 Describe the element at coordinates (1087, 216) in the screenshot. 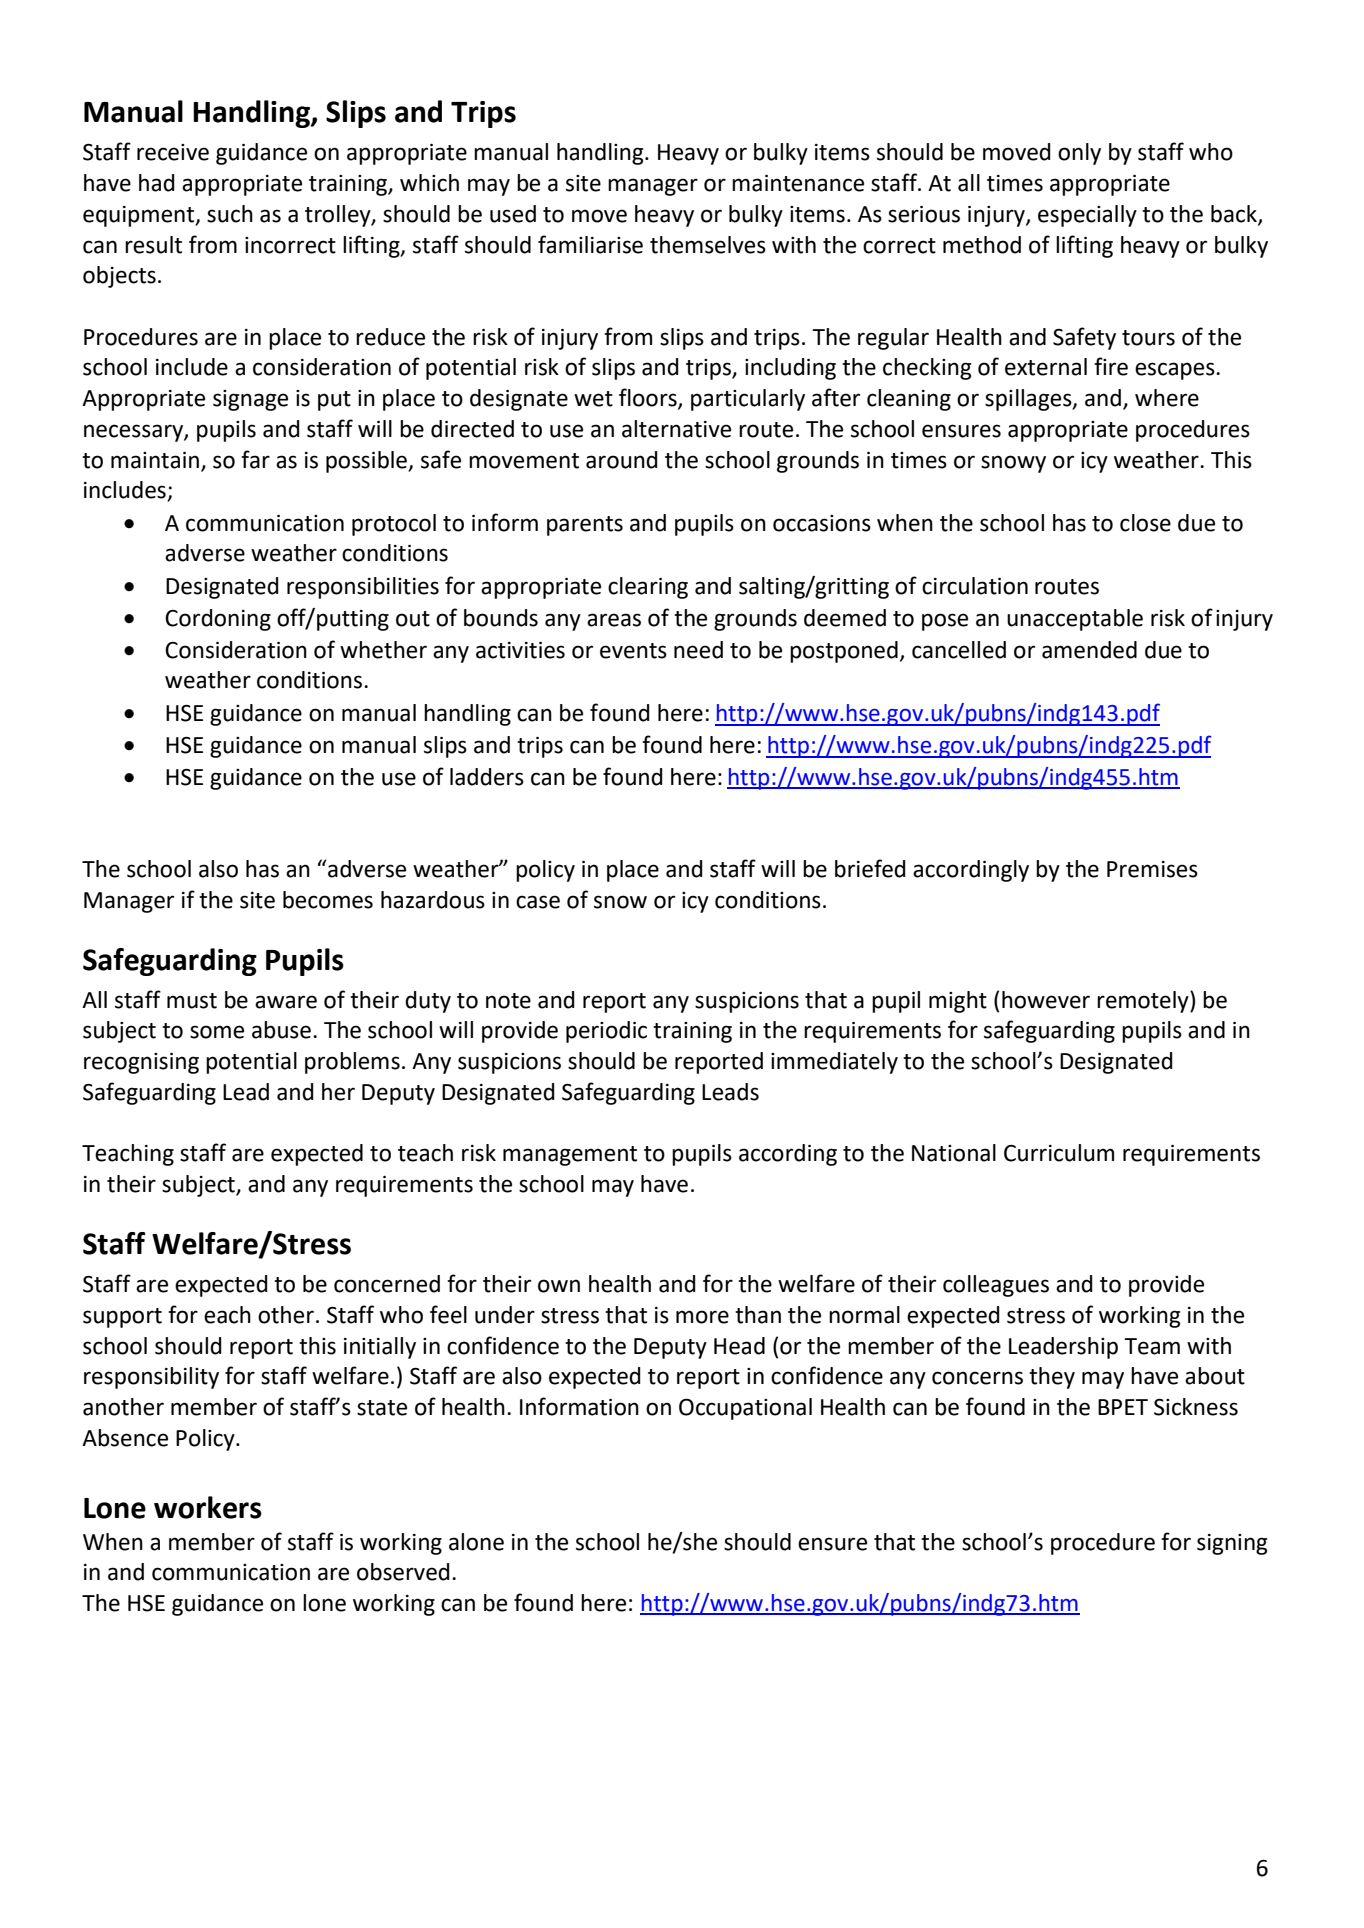

I see `especially` at that location.
